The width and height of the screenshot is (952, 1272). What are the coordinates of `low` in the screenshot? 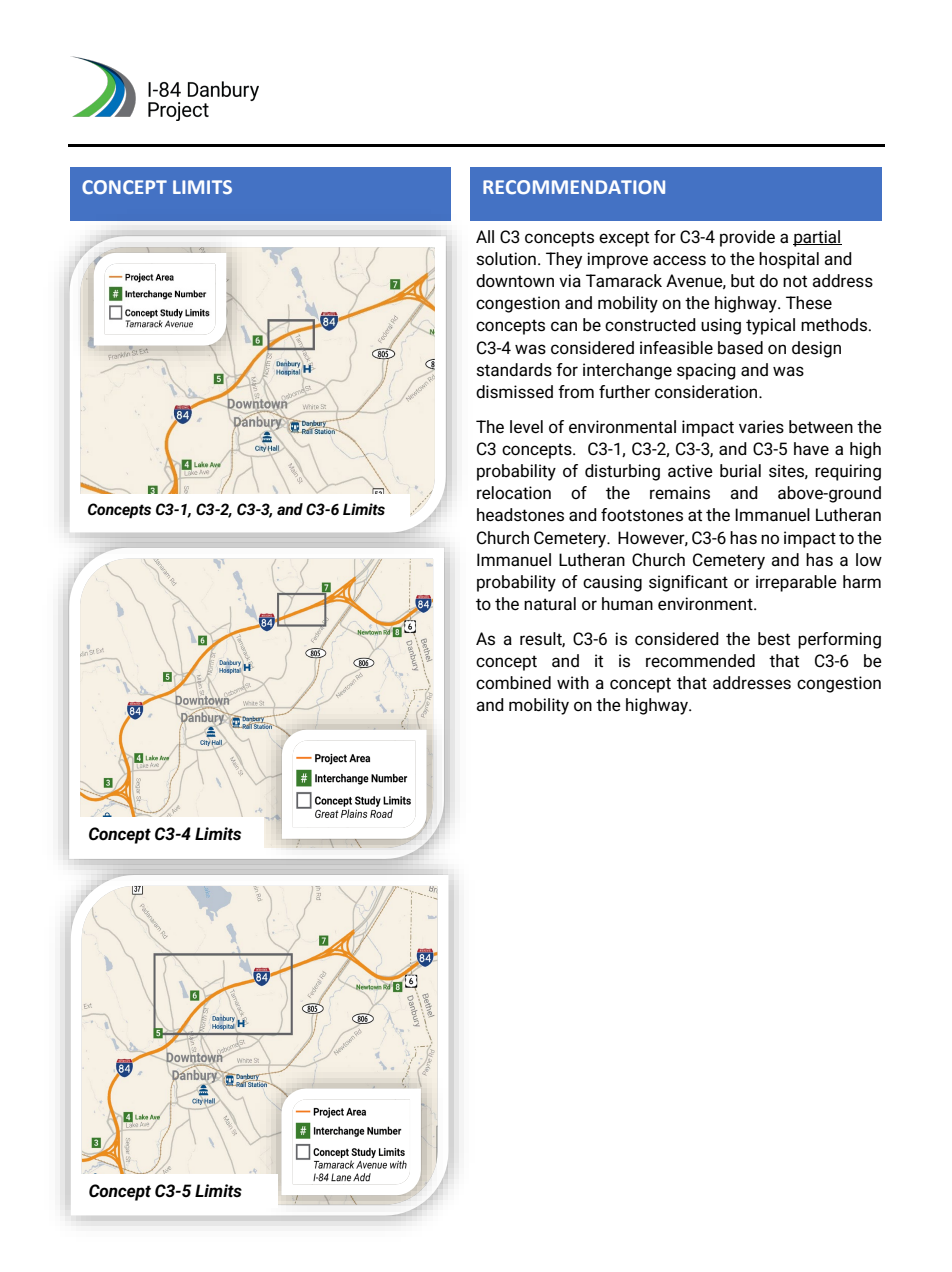 It's located at (869, 559).
